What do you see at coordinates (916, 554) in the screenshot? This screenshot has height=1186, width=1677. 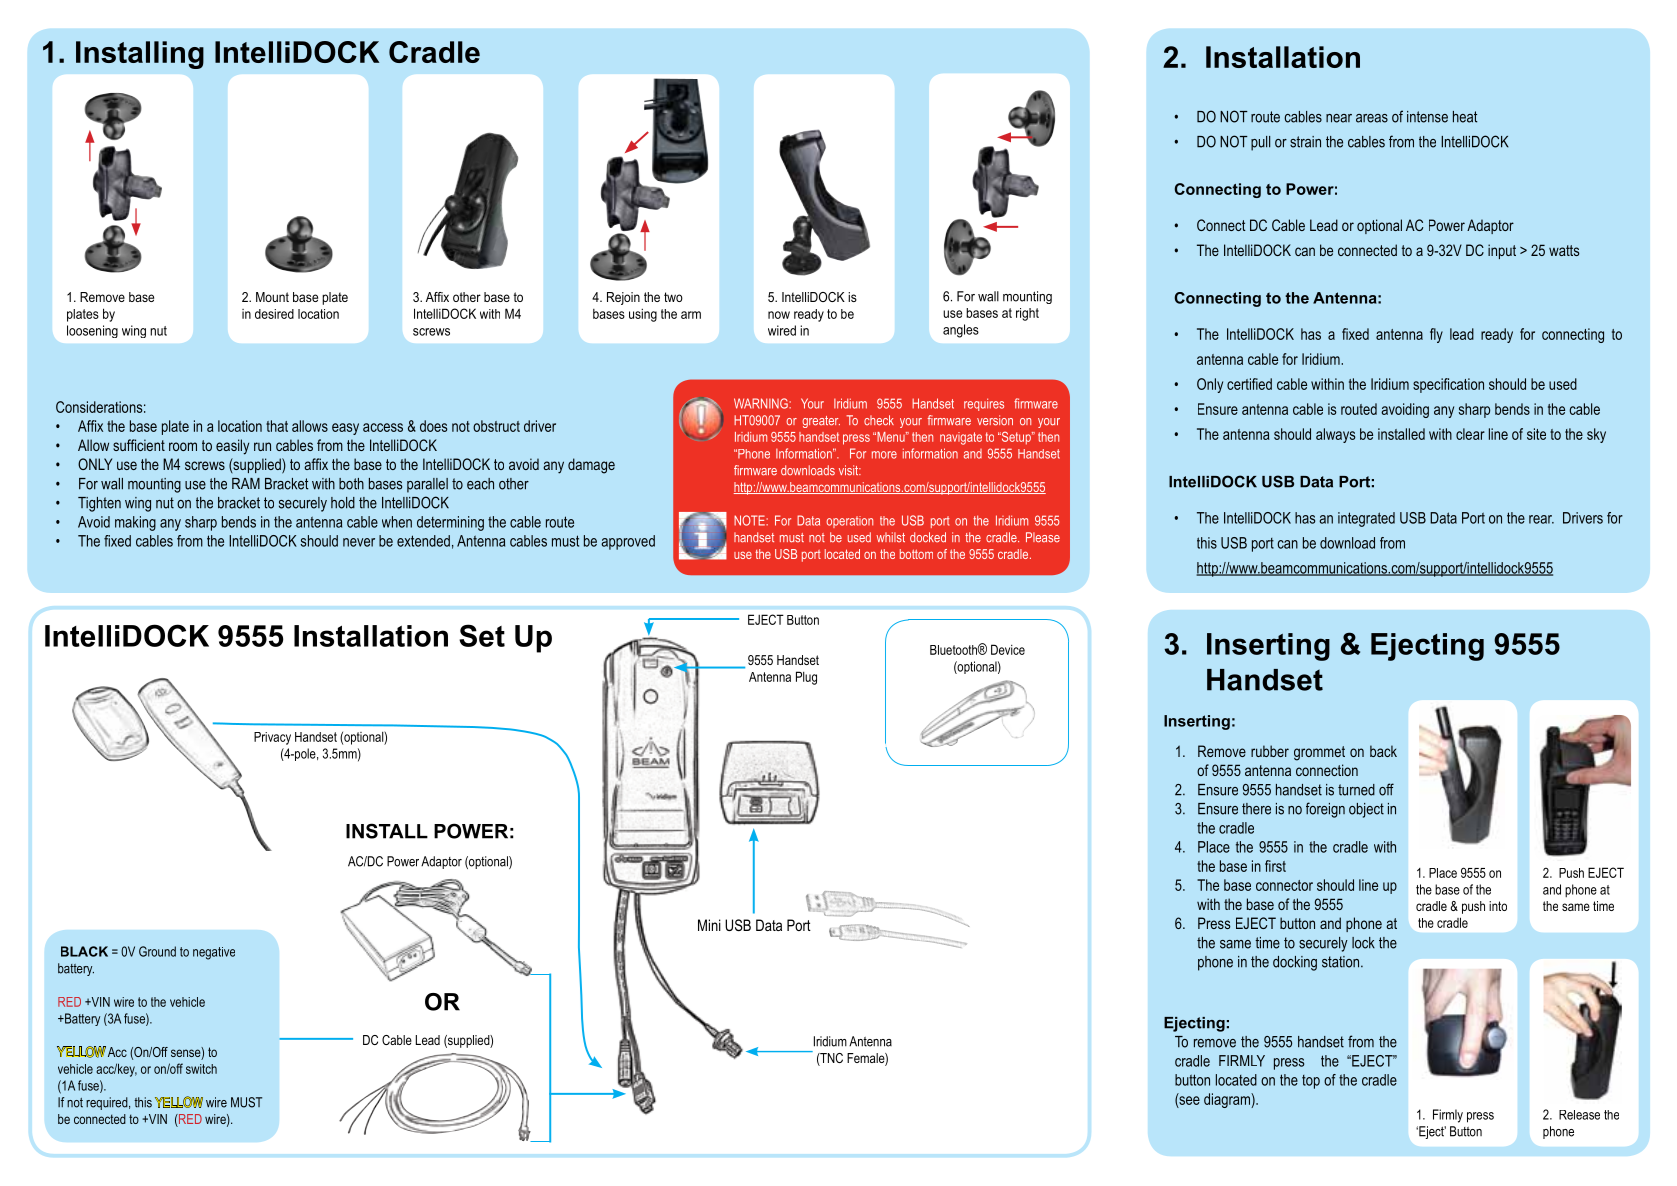 I see `bottom` at bounding box center [916, 554].
